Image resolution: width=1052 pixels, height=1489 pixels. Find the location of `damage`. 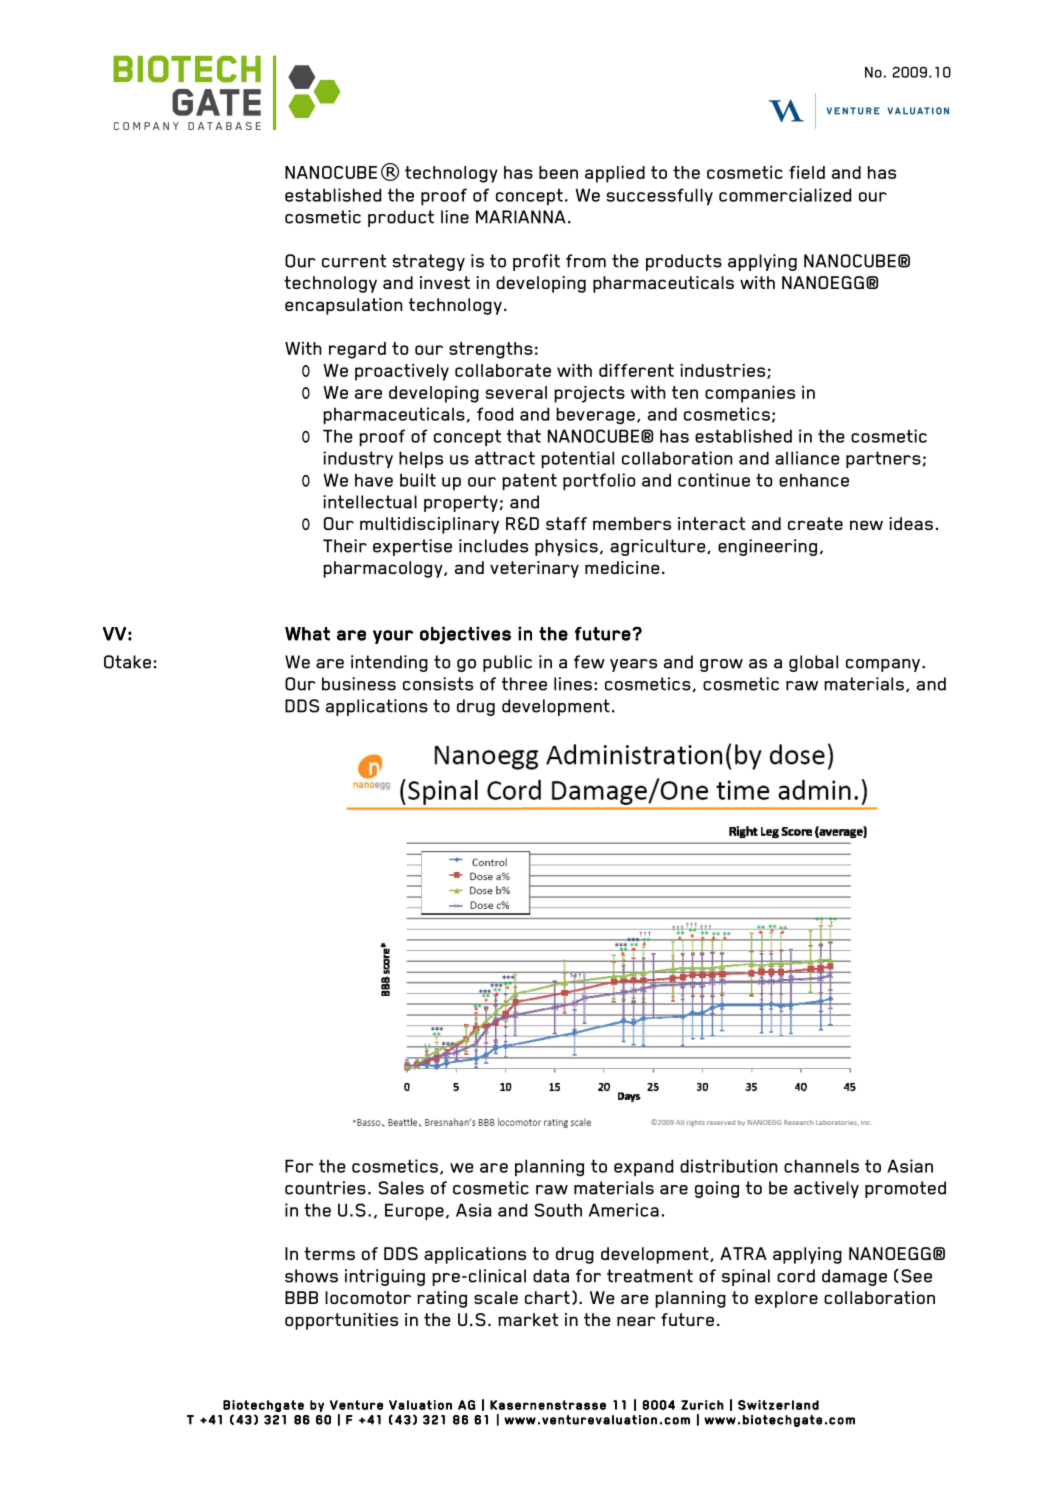

damage is located at coordinates (854, 1277).
